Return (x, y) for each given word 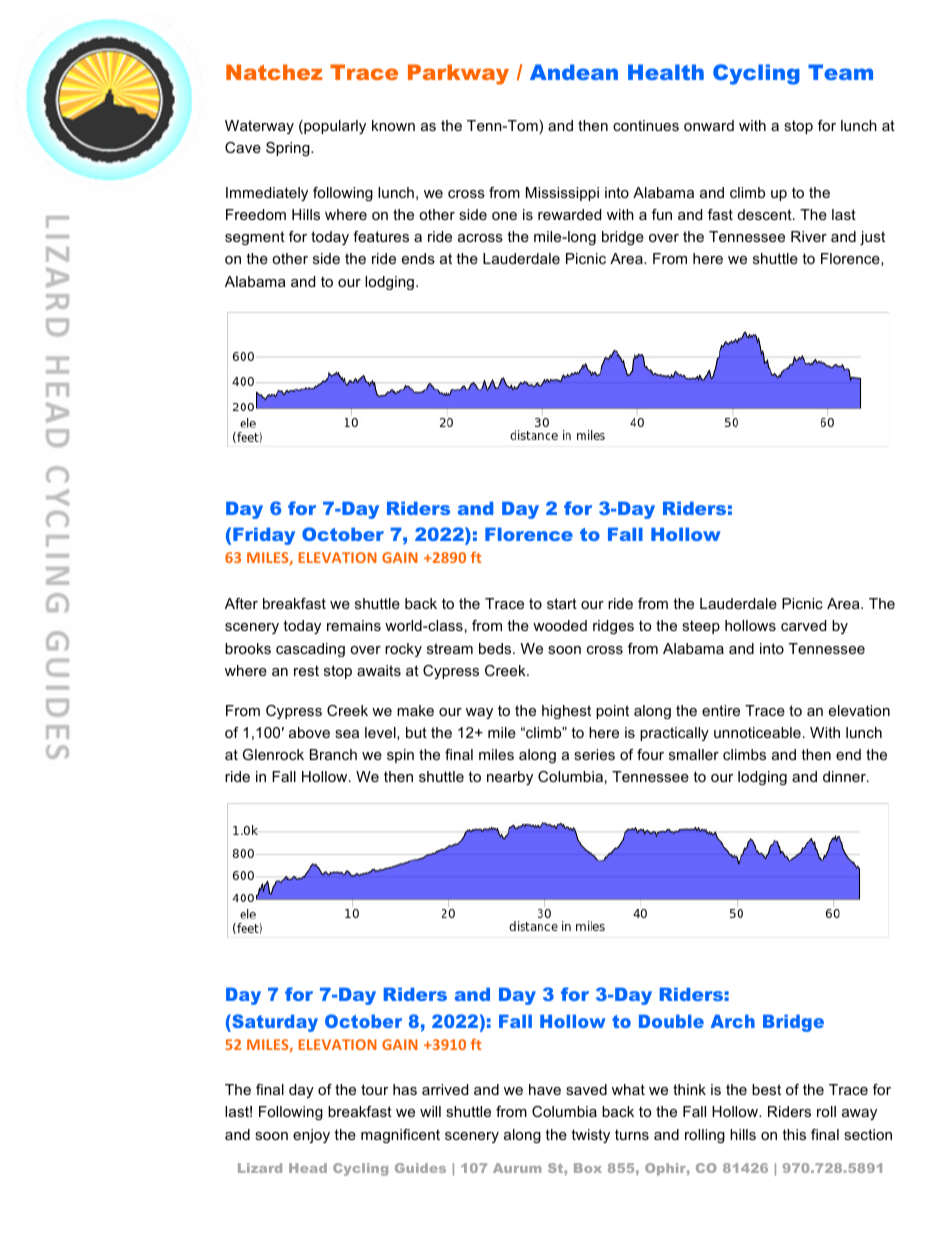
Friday (264, 536)
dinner (845, 776)
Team (840, 72)
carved (803, 625)
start (562, 603)
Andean (574, 72)
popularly (334, 127)
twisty (590, 1136)
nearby (510, 778)
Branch (333, 754)
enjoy (311, 1136)
